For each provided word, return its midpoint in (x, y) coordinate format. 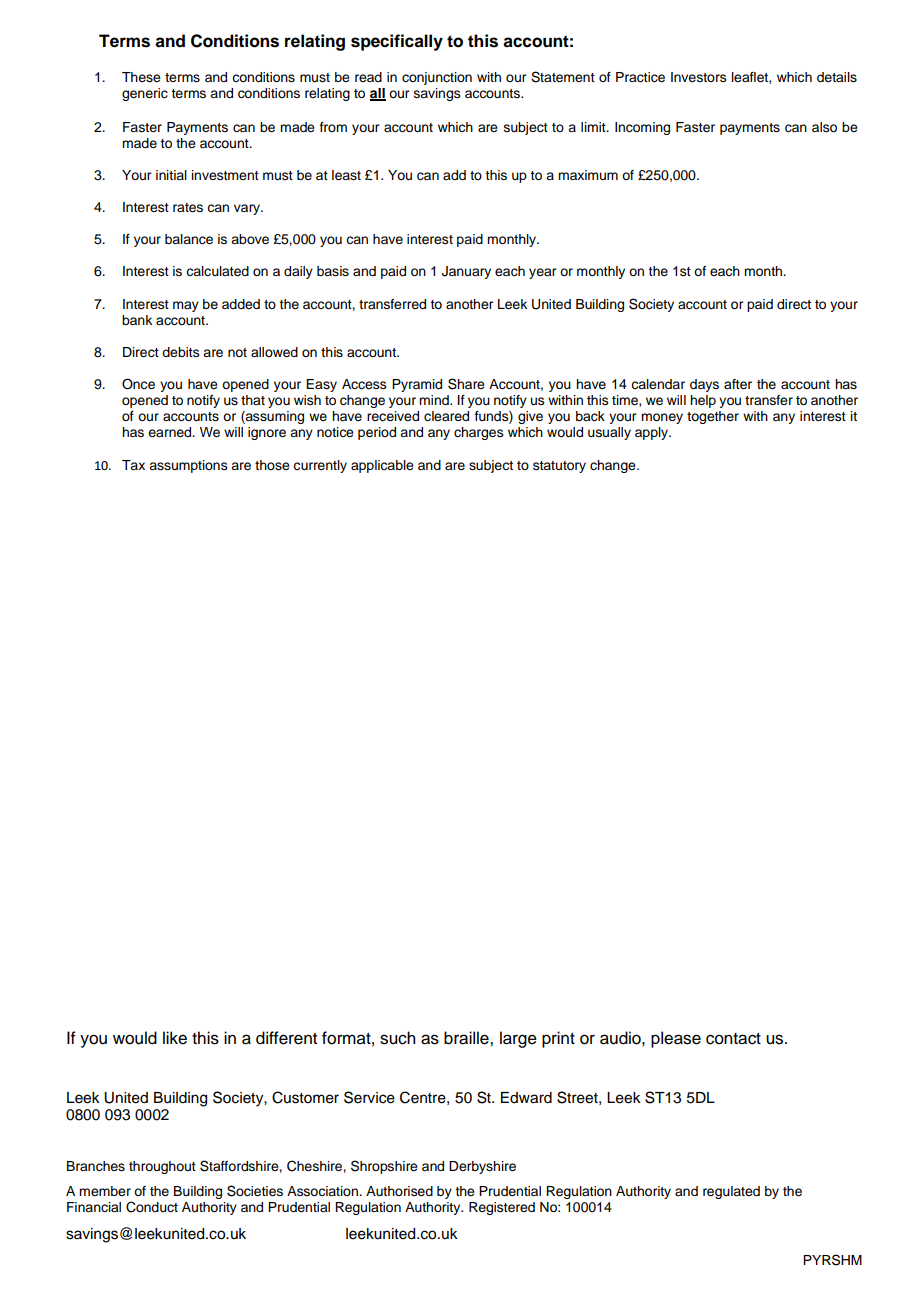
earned (171, 432)
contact (733, 1039)
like (175, 1038)
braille (467, 1038)
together (713, 417)
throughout (162, 1167)
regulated (731, 1192)
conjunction (437, 78)
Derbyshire (482, 1167)
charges (479, 433)
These (141, 77)
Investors (699, 77)
